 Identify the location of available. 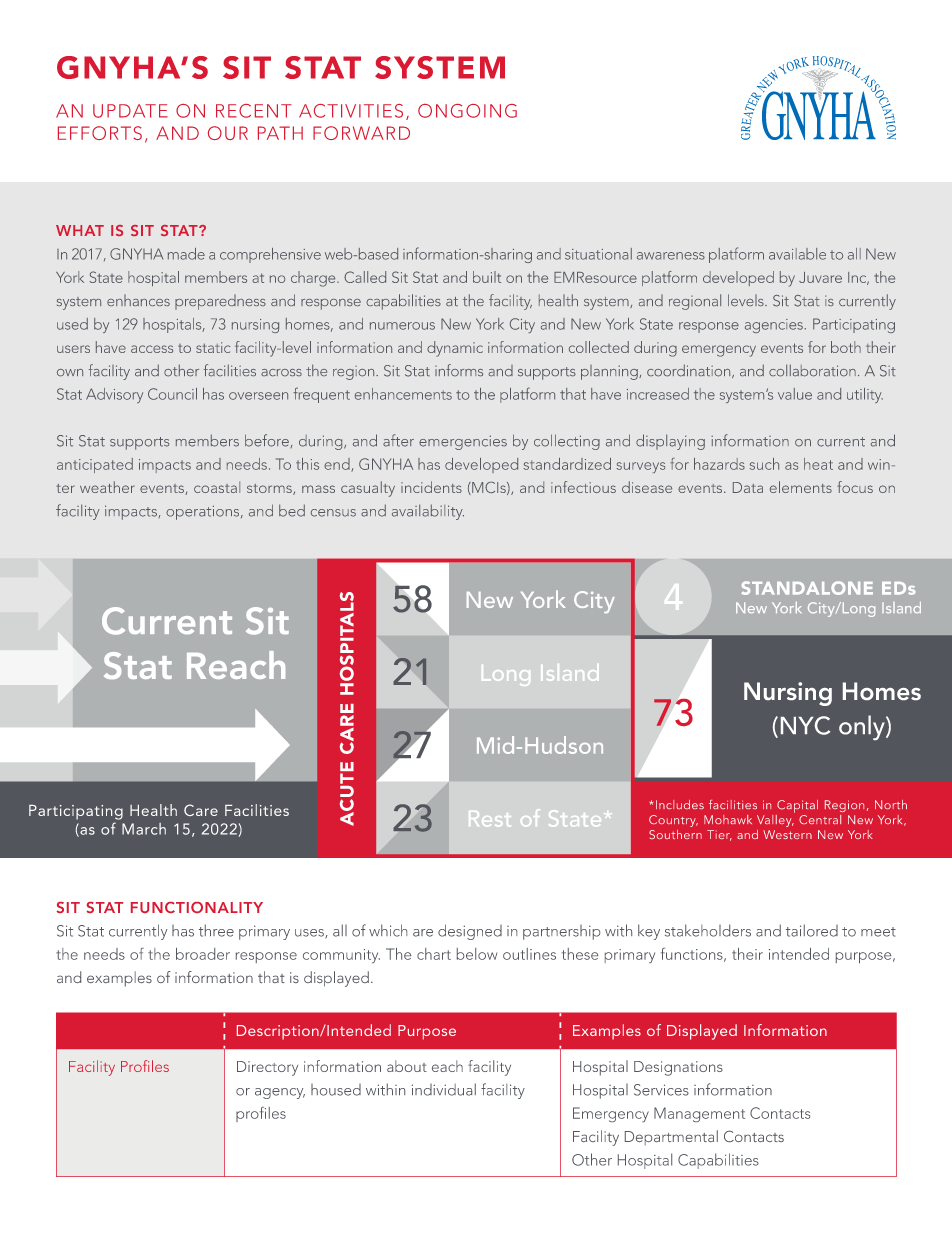
(797, 254).
